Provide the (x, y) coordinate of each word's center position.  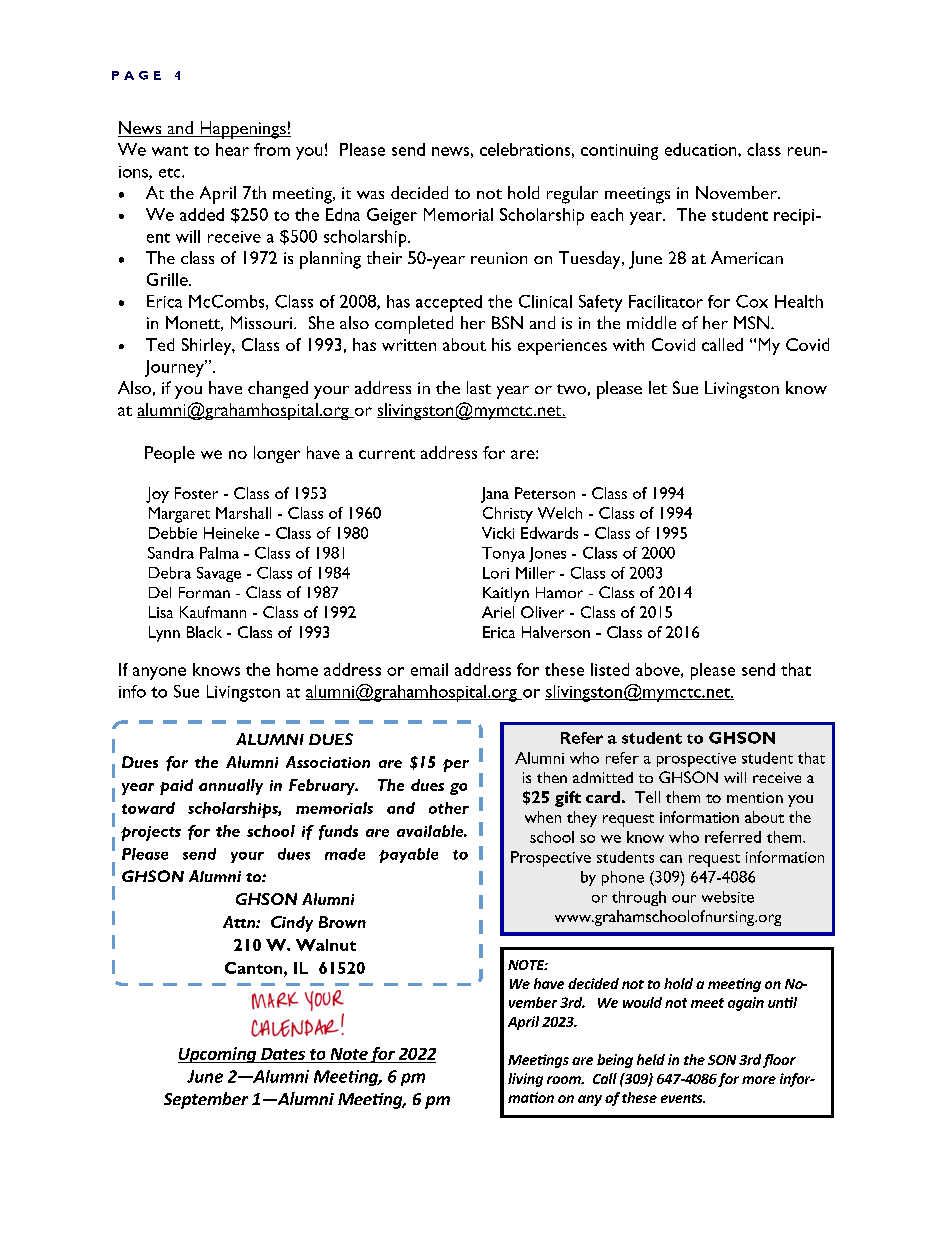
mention (755, 797)
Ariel (498, 612)
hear (232, 149)
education (702, 149)
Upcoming (218, 1055)
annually (231, 787)
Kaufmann (213, 612)
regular (572, 195)
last (479, 387)
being (615, 1061)
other (449, 808)
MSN (753, 322)
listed (610, 669)
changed (278, 390)
